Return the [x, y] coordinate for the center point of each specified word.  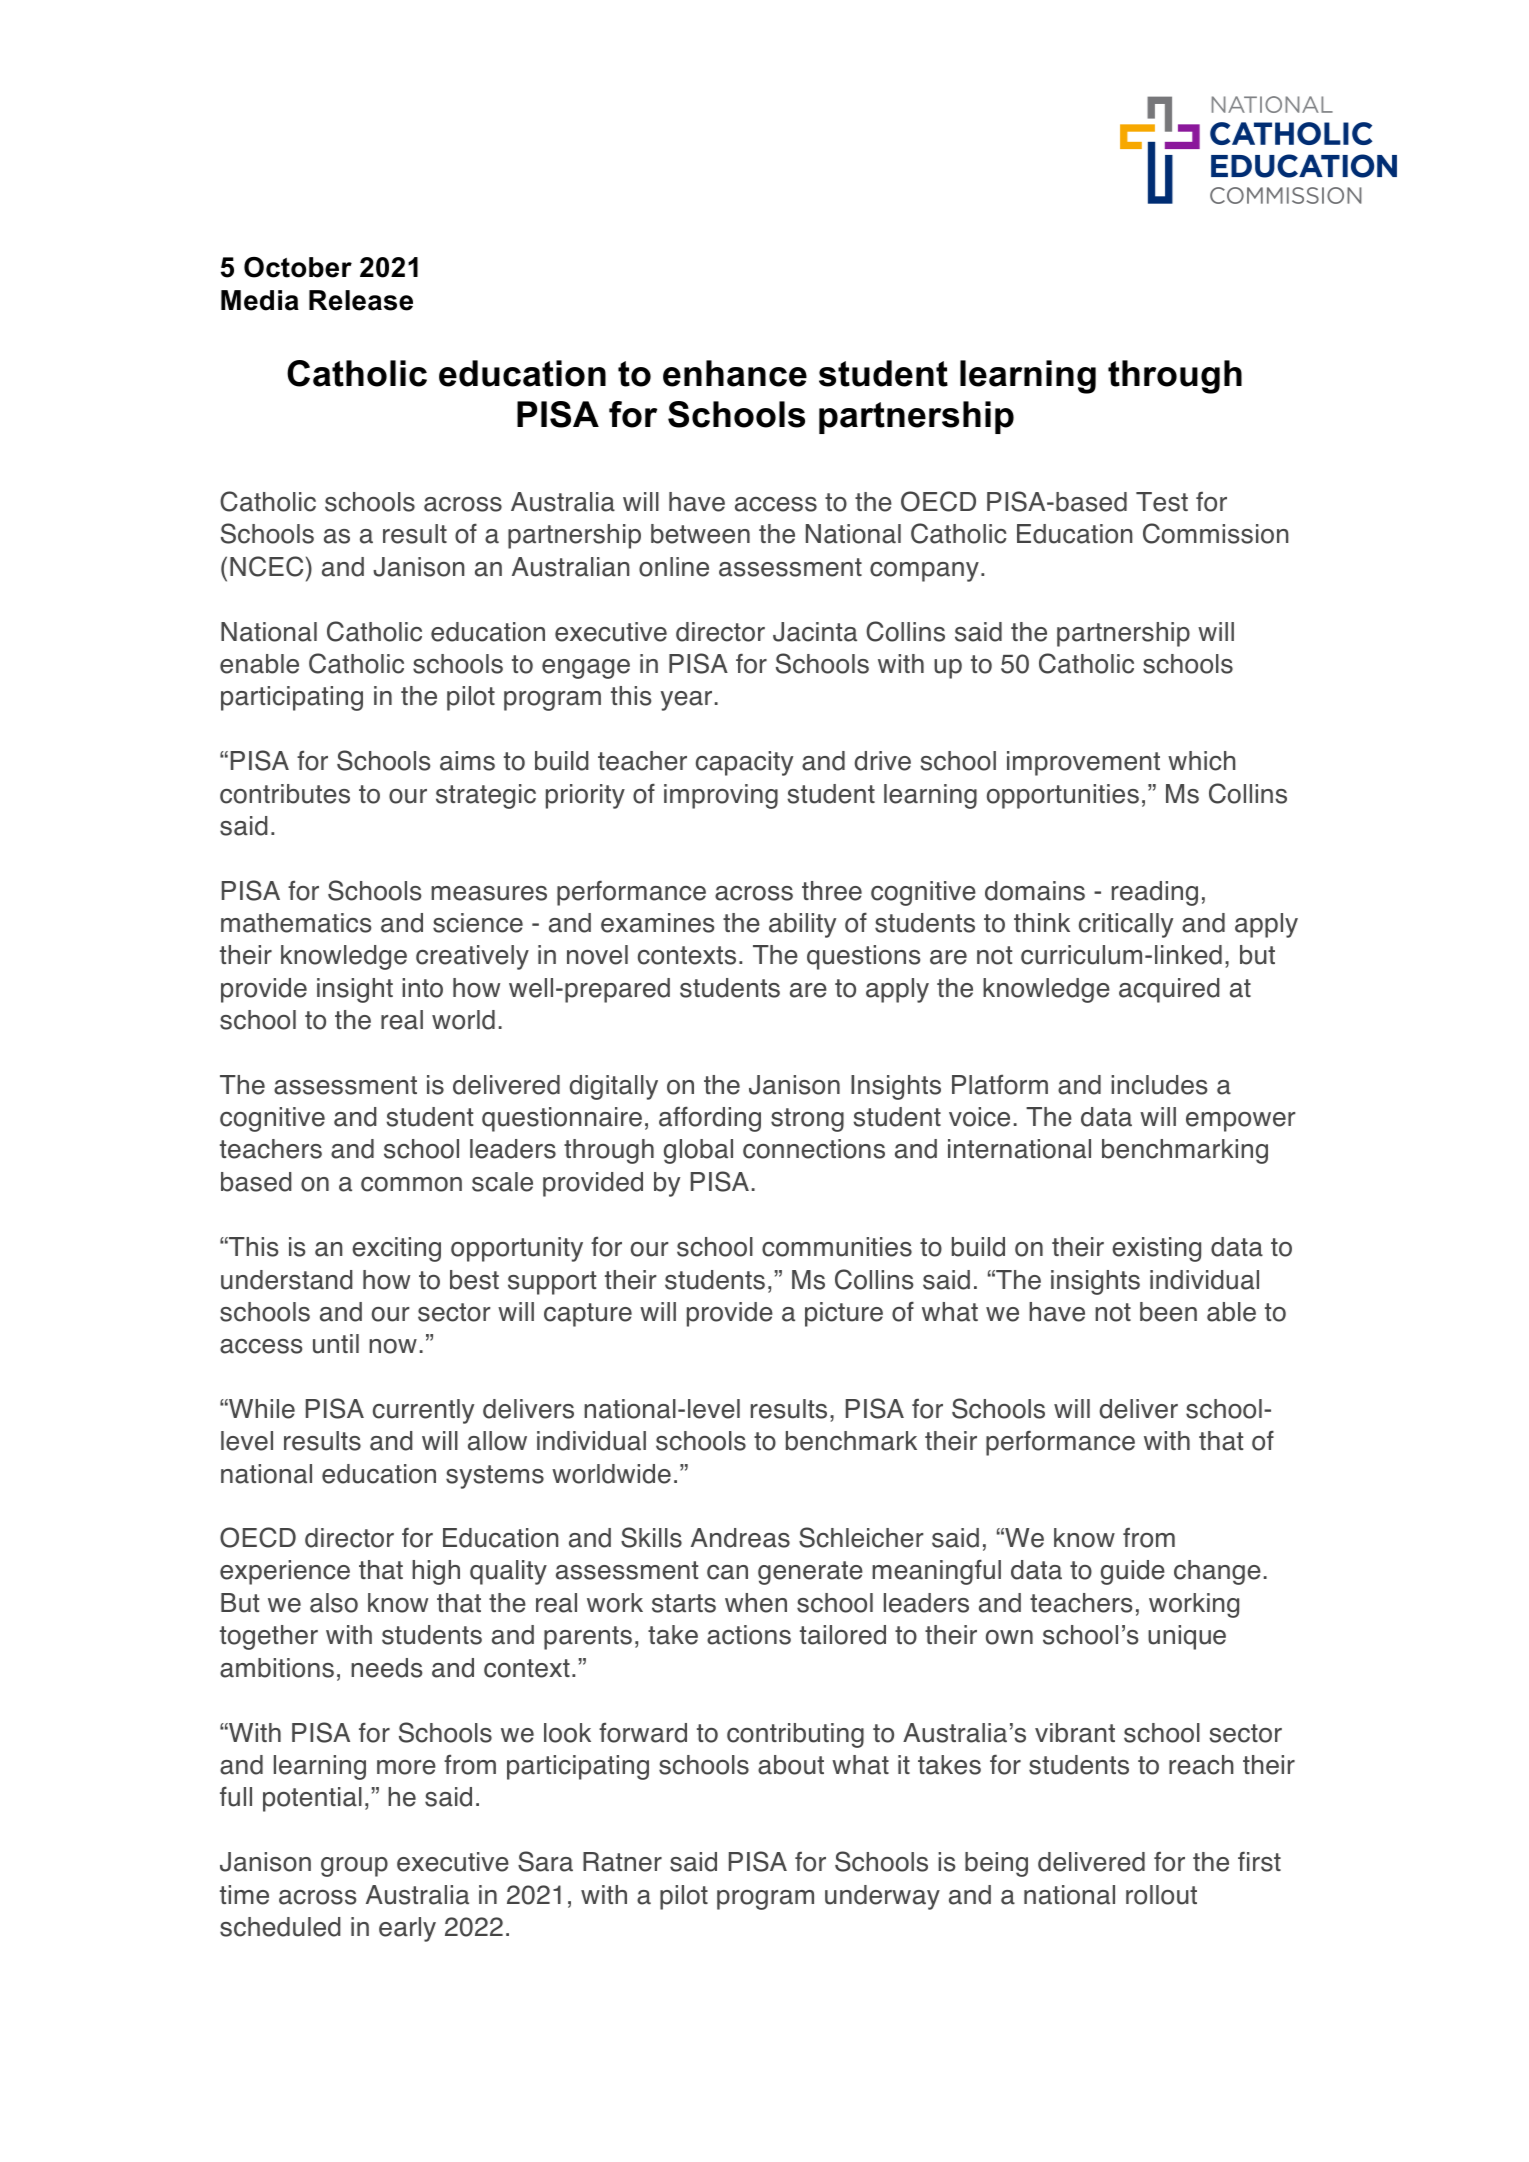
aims [467, 761]
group [354, 1867]
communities [837, 1247]
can [727, 1572]
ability [802, 925]
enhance [735, 373]
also [334, 1603]
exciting [396, 1249]
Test [1162, 502]
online [674, 567]
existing [1156, 1249]
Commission [1216, 533]
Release [361, 300]
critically [1126, 925]
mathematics [296, 923]
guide [1133, 1572]
